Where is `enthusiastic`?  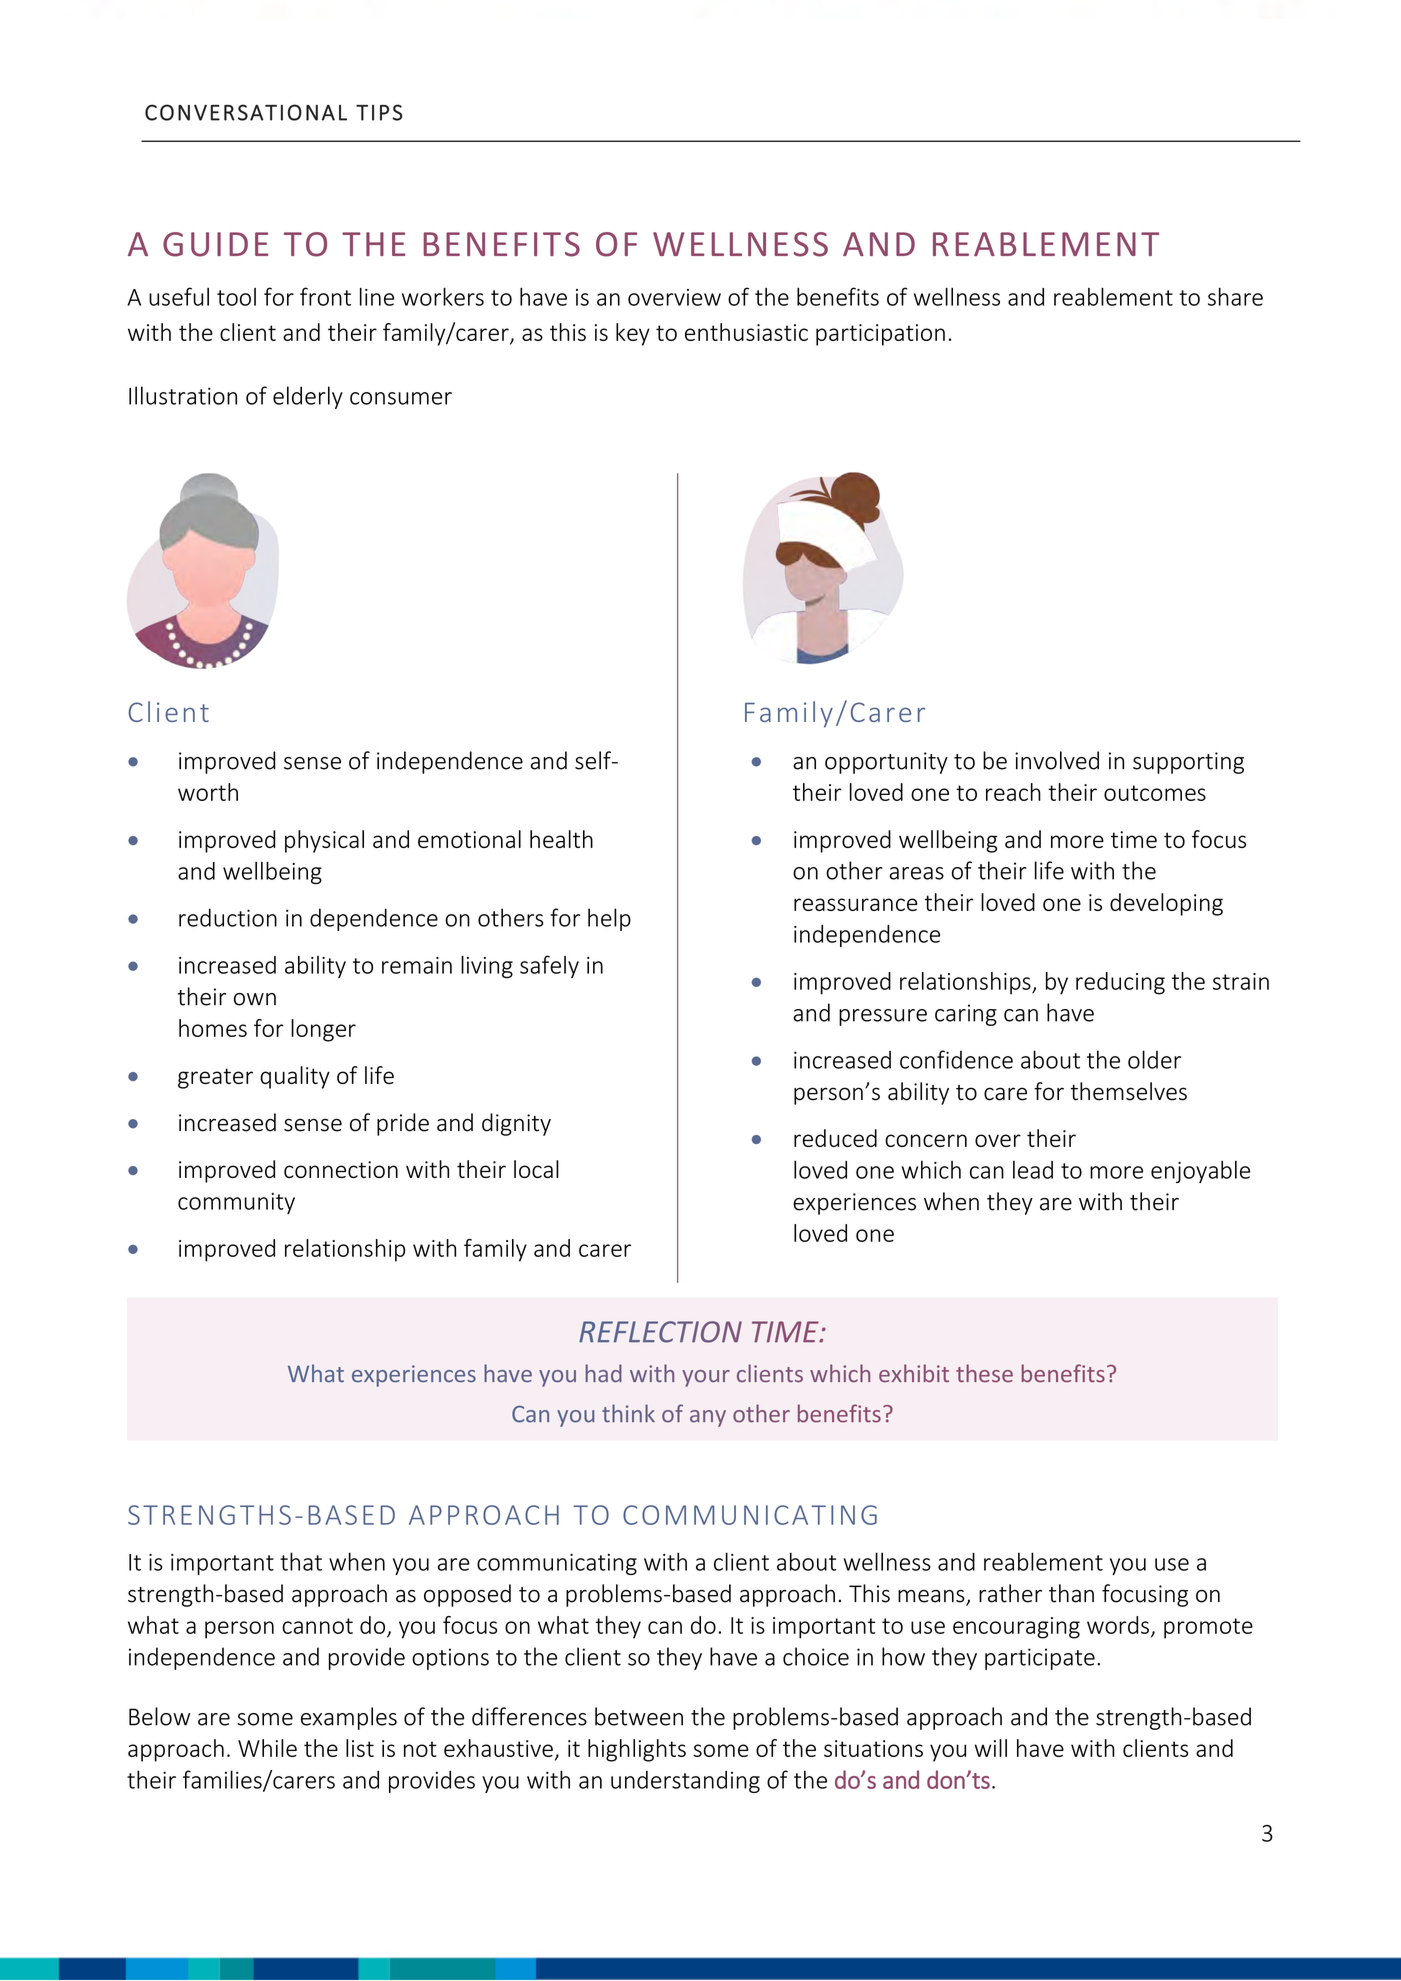
enthusiastic is located at coordinates (746, 332).
